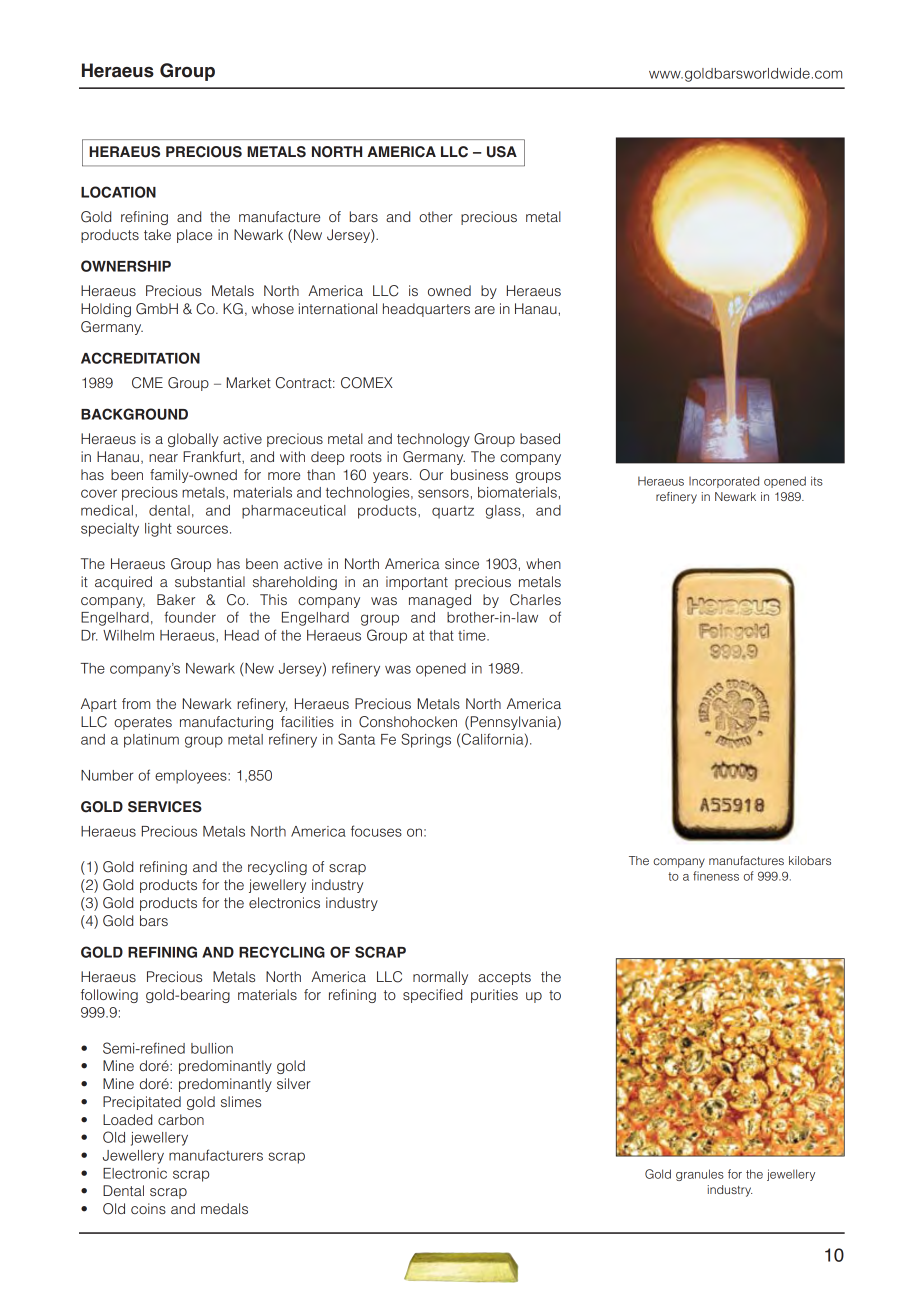 The image size is (924, 1308). Describe the element at coordinates (540, 438) in the screenshot. I see `based` at that location.
